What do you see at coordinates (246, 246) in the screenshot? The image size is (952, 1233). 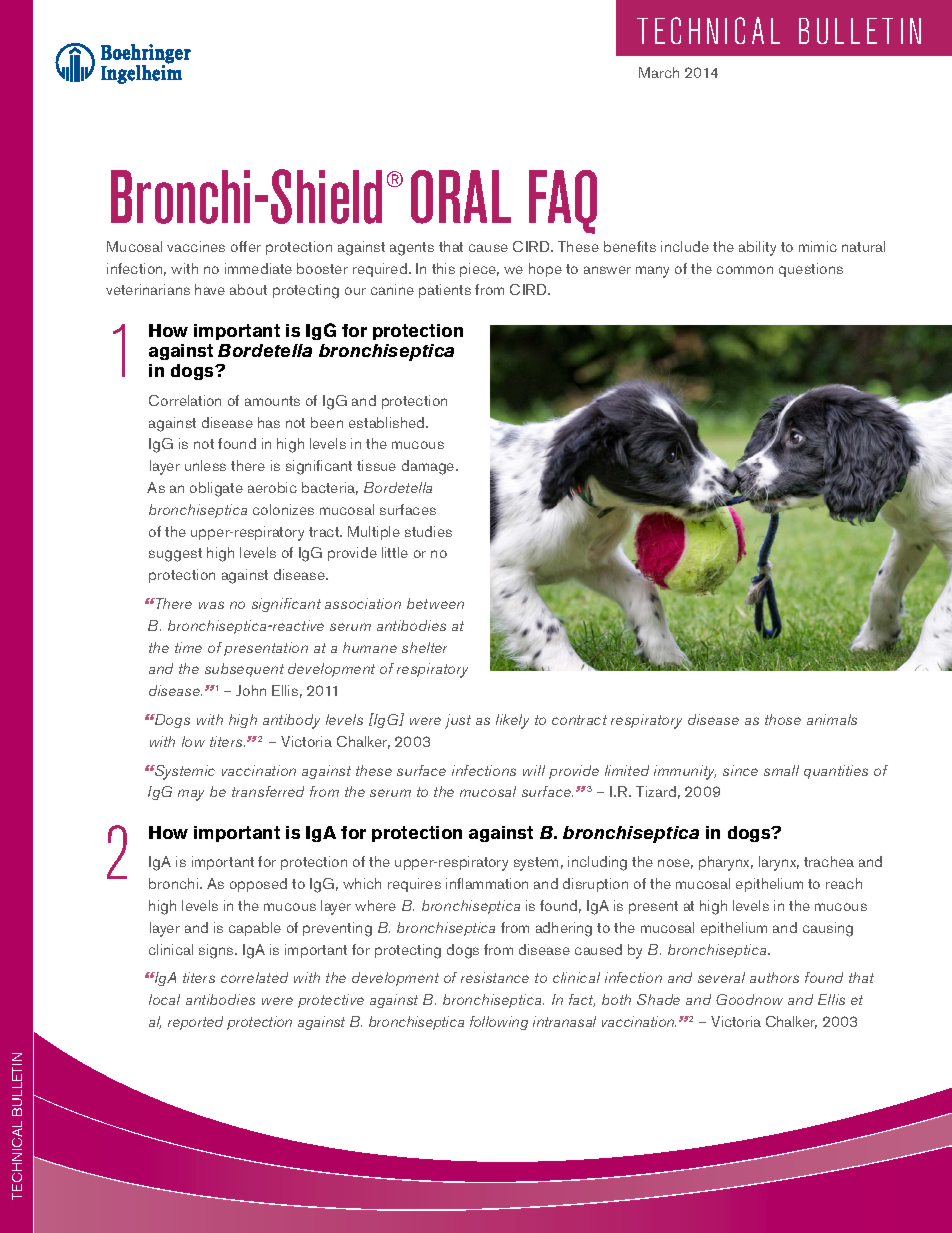 I see `offer` at bounding box center [246, 246].
